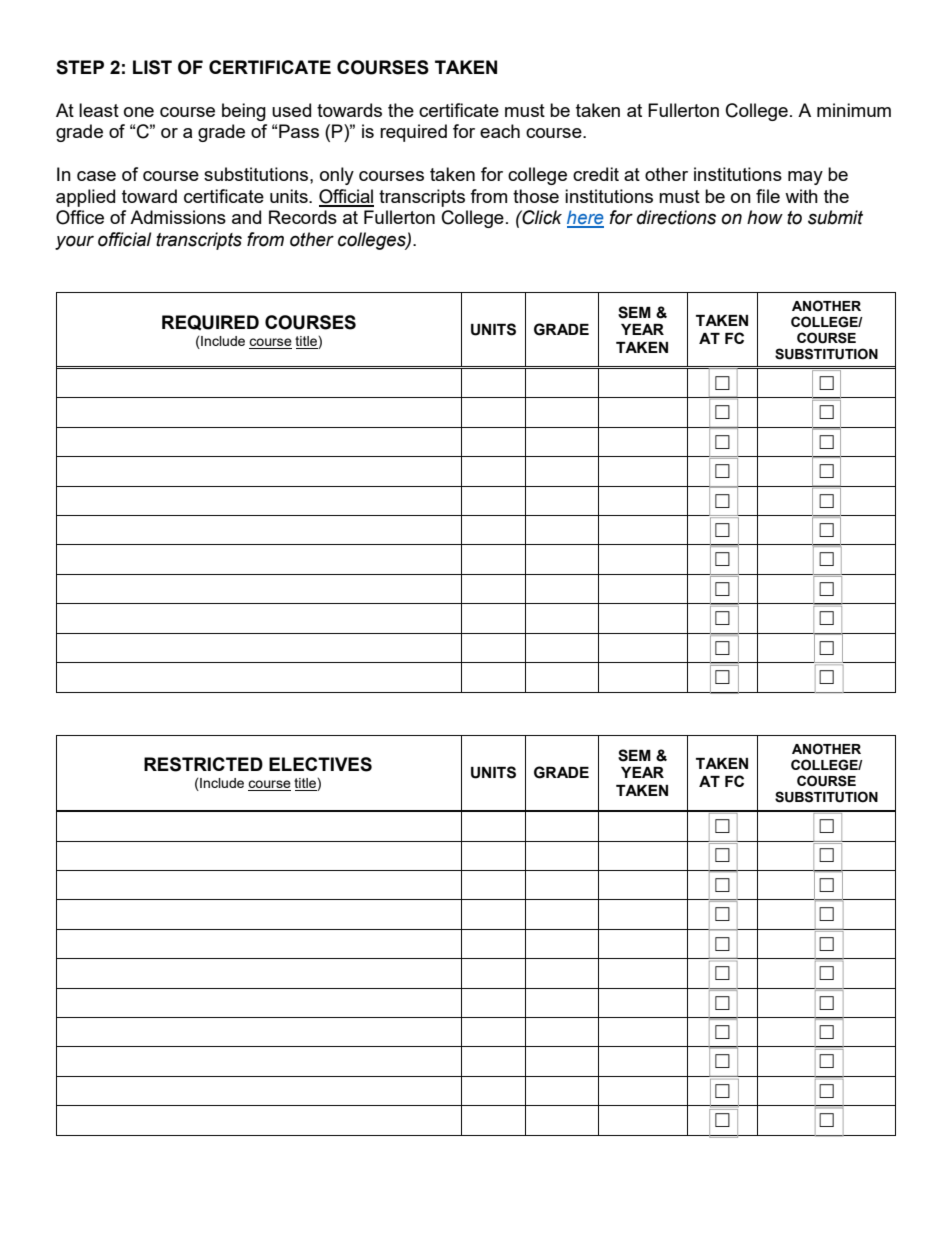 Image resolution: width=952 pixels, height=1233 pixels. Describe the element at coordinates (178, 217) in the document. I see `Admissions` at that location.
